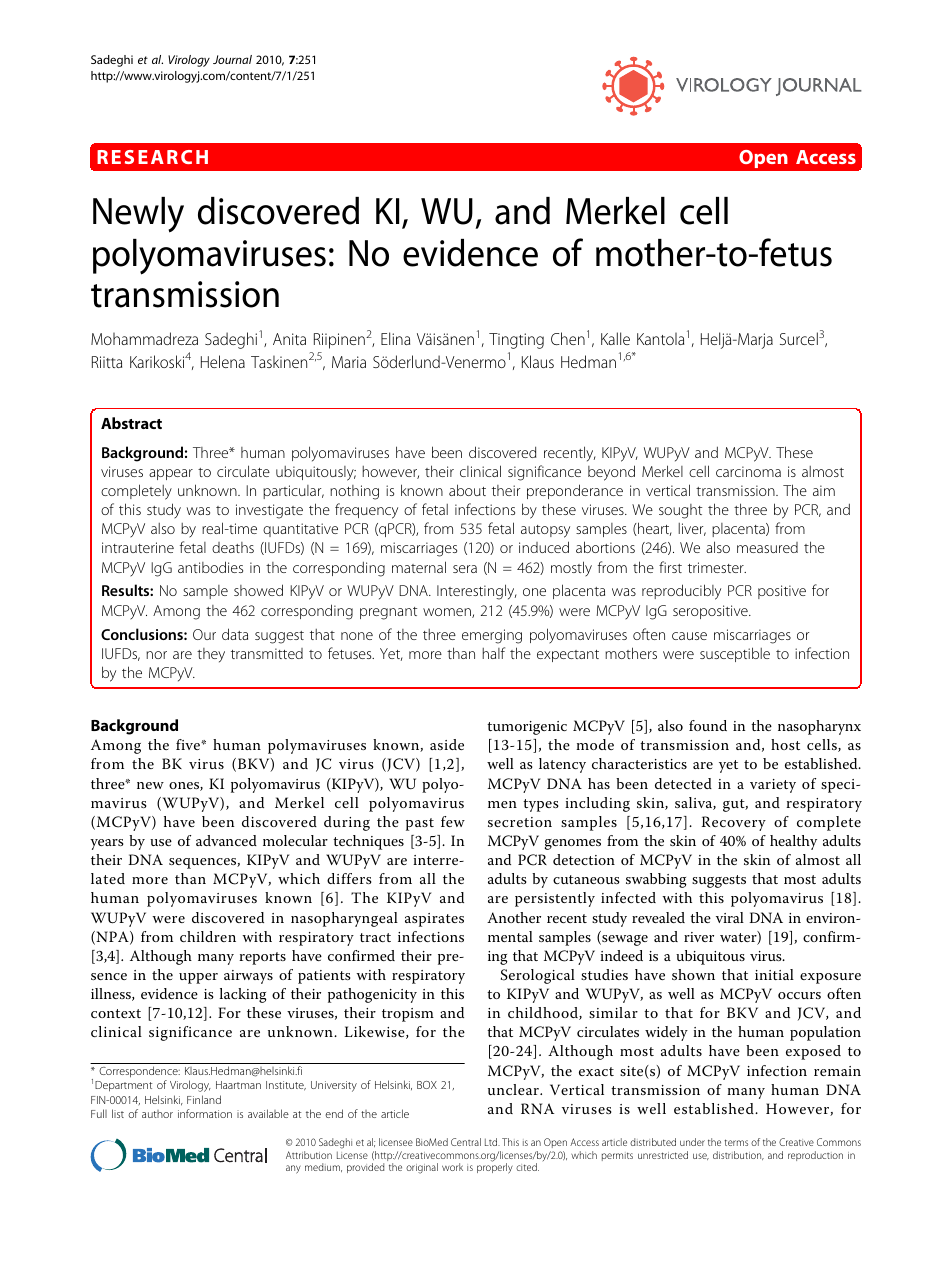  What do you see at coordinates (466, 1142) in the page?
I see `Central` at bounding box center [466, 1142].
